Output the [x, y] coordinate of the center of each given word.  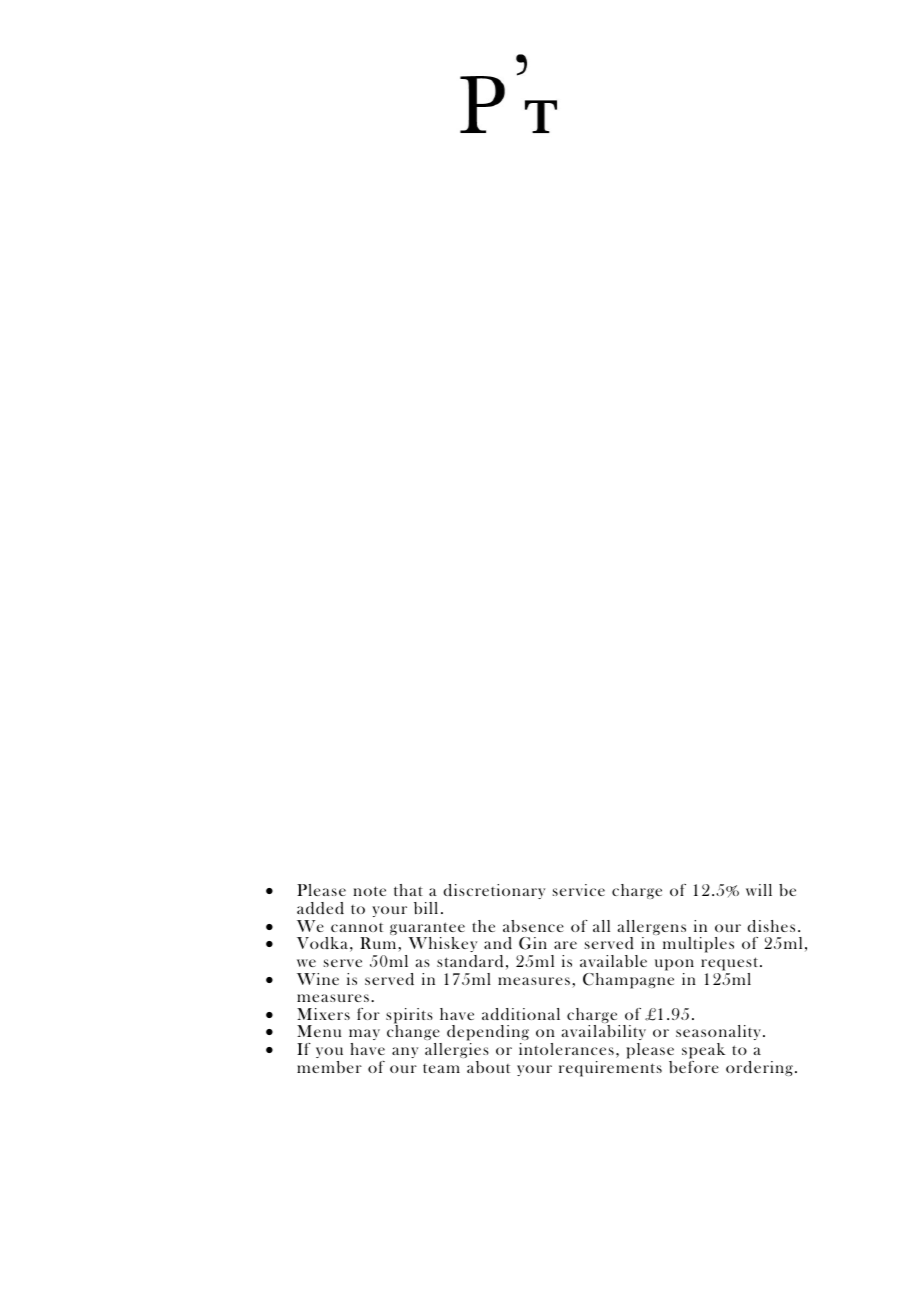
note [369, 891]
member [329, 1067]
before [694, 1067]
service [579, 890]
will [759, 890]
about [488, 1067]
